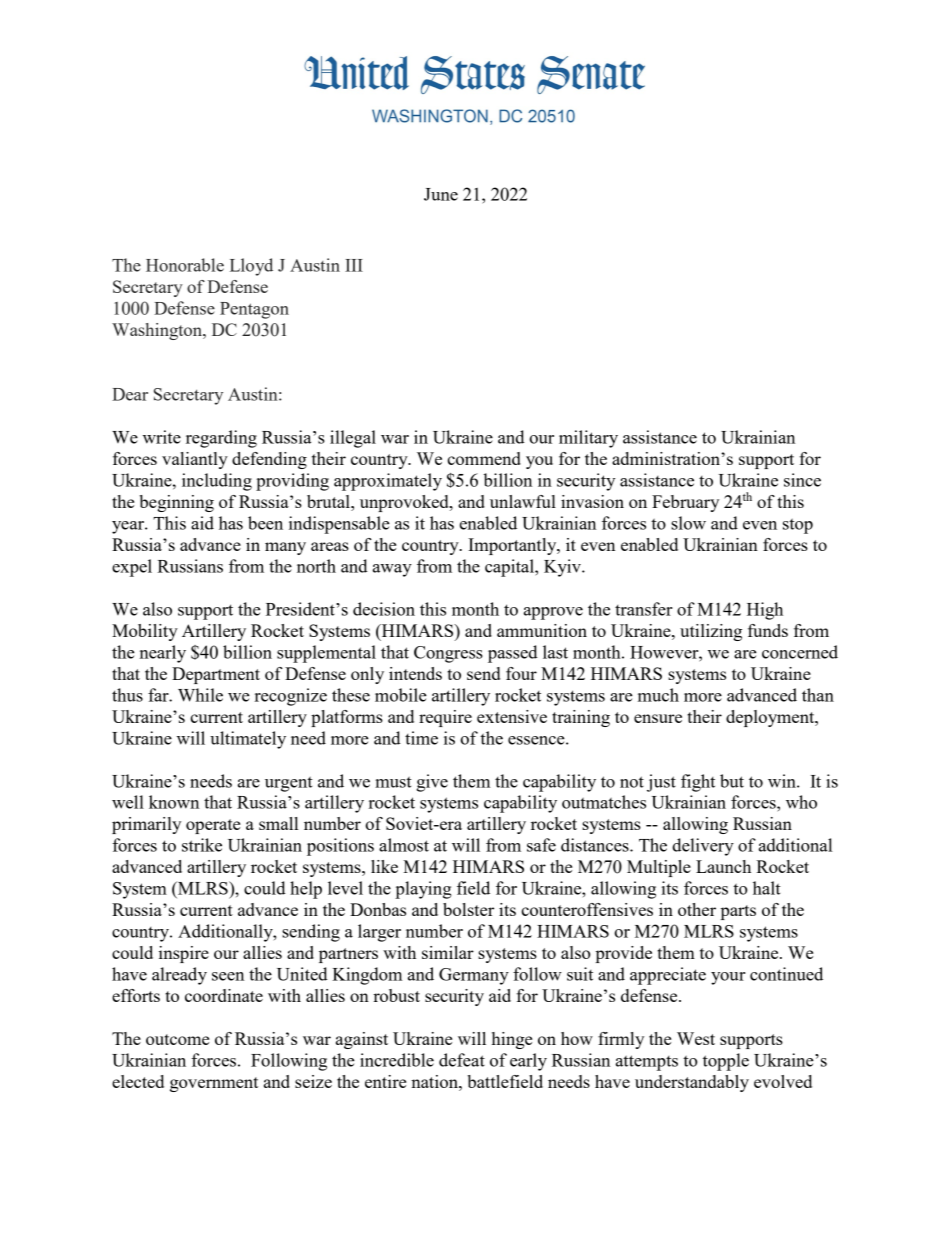  Describe the element at coordinates (441, 194) in the page. I see `June` at that location.
